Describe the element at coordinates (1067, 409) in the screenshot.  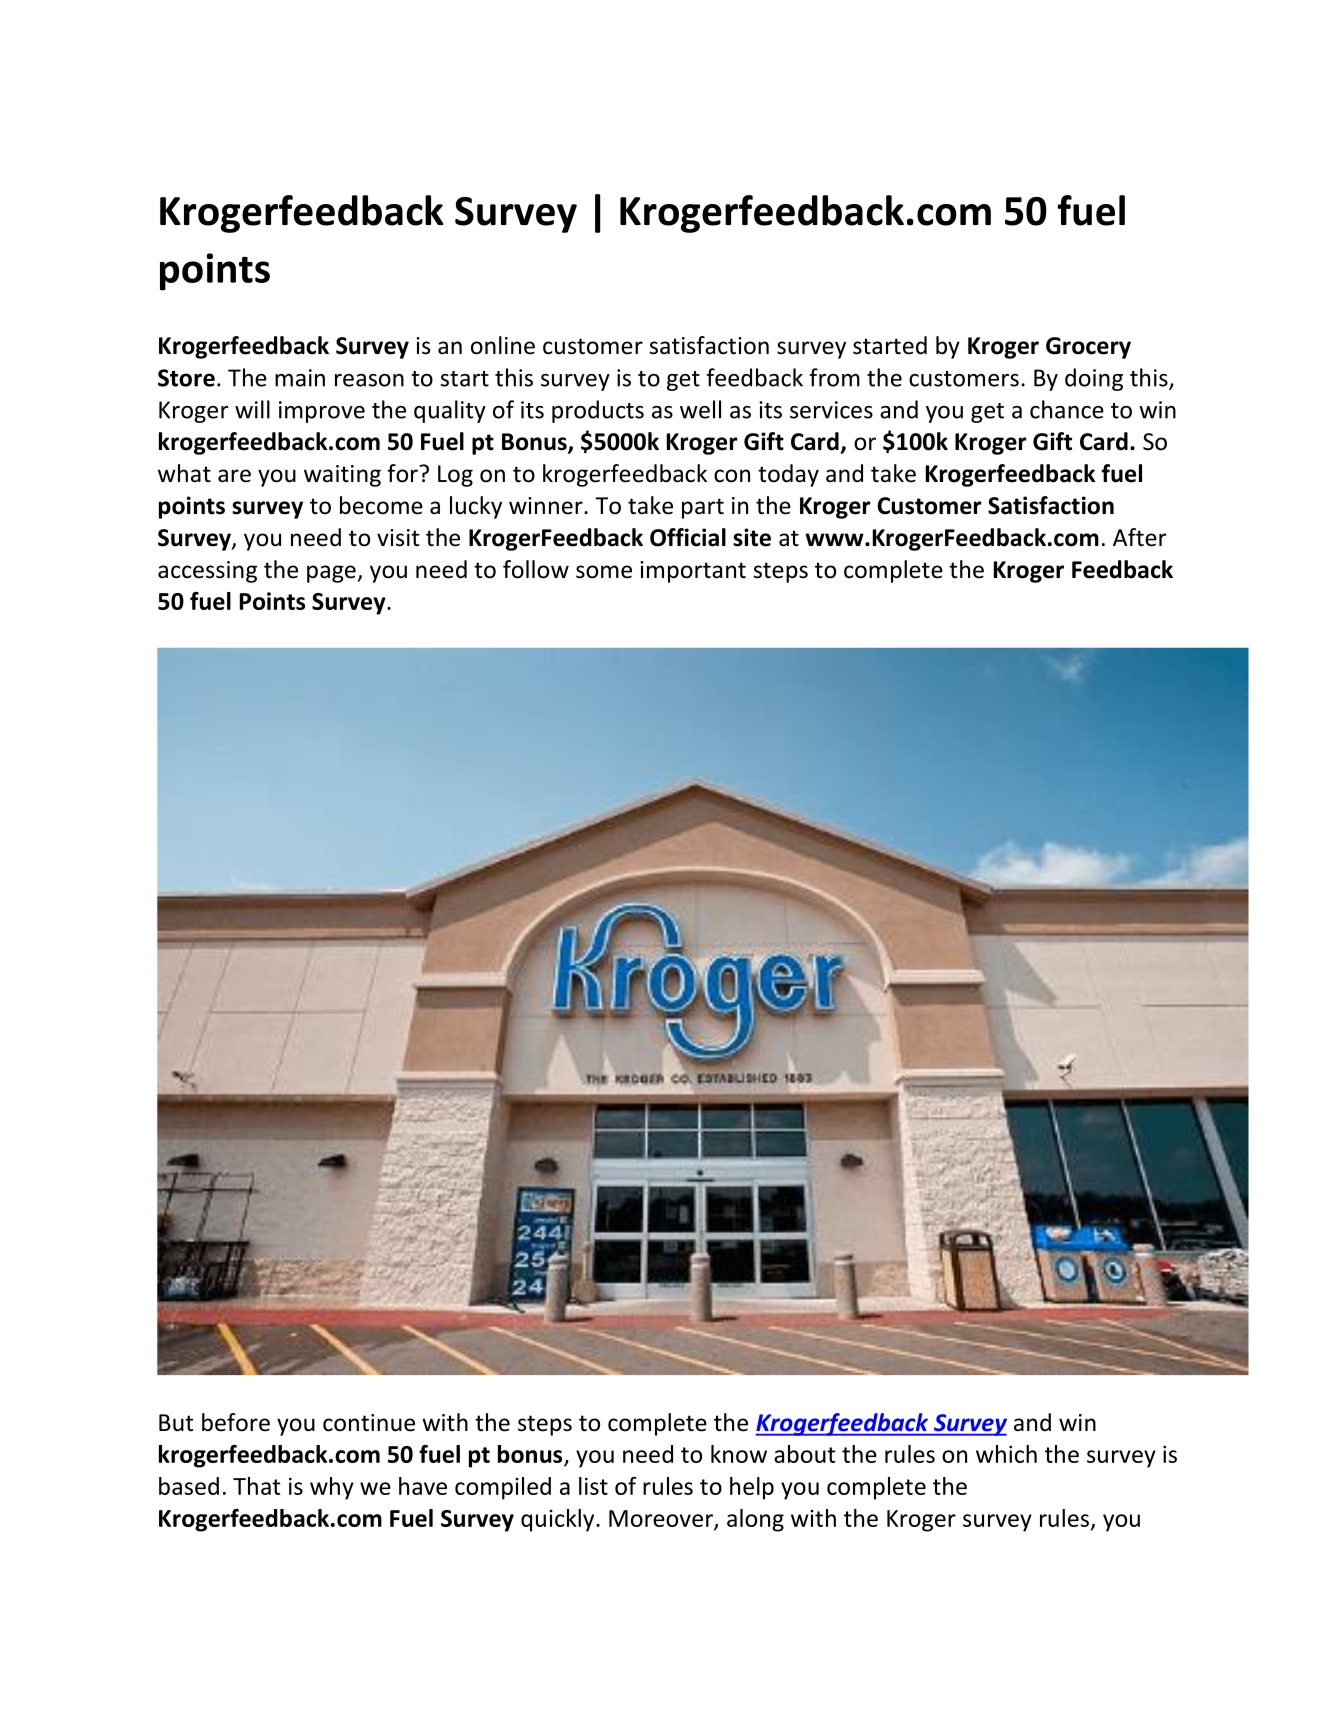
I see `chance` at that location.
